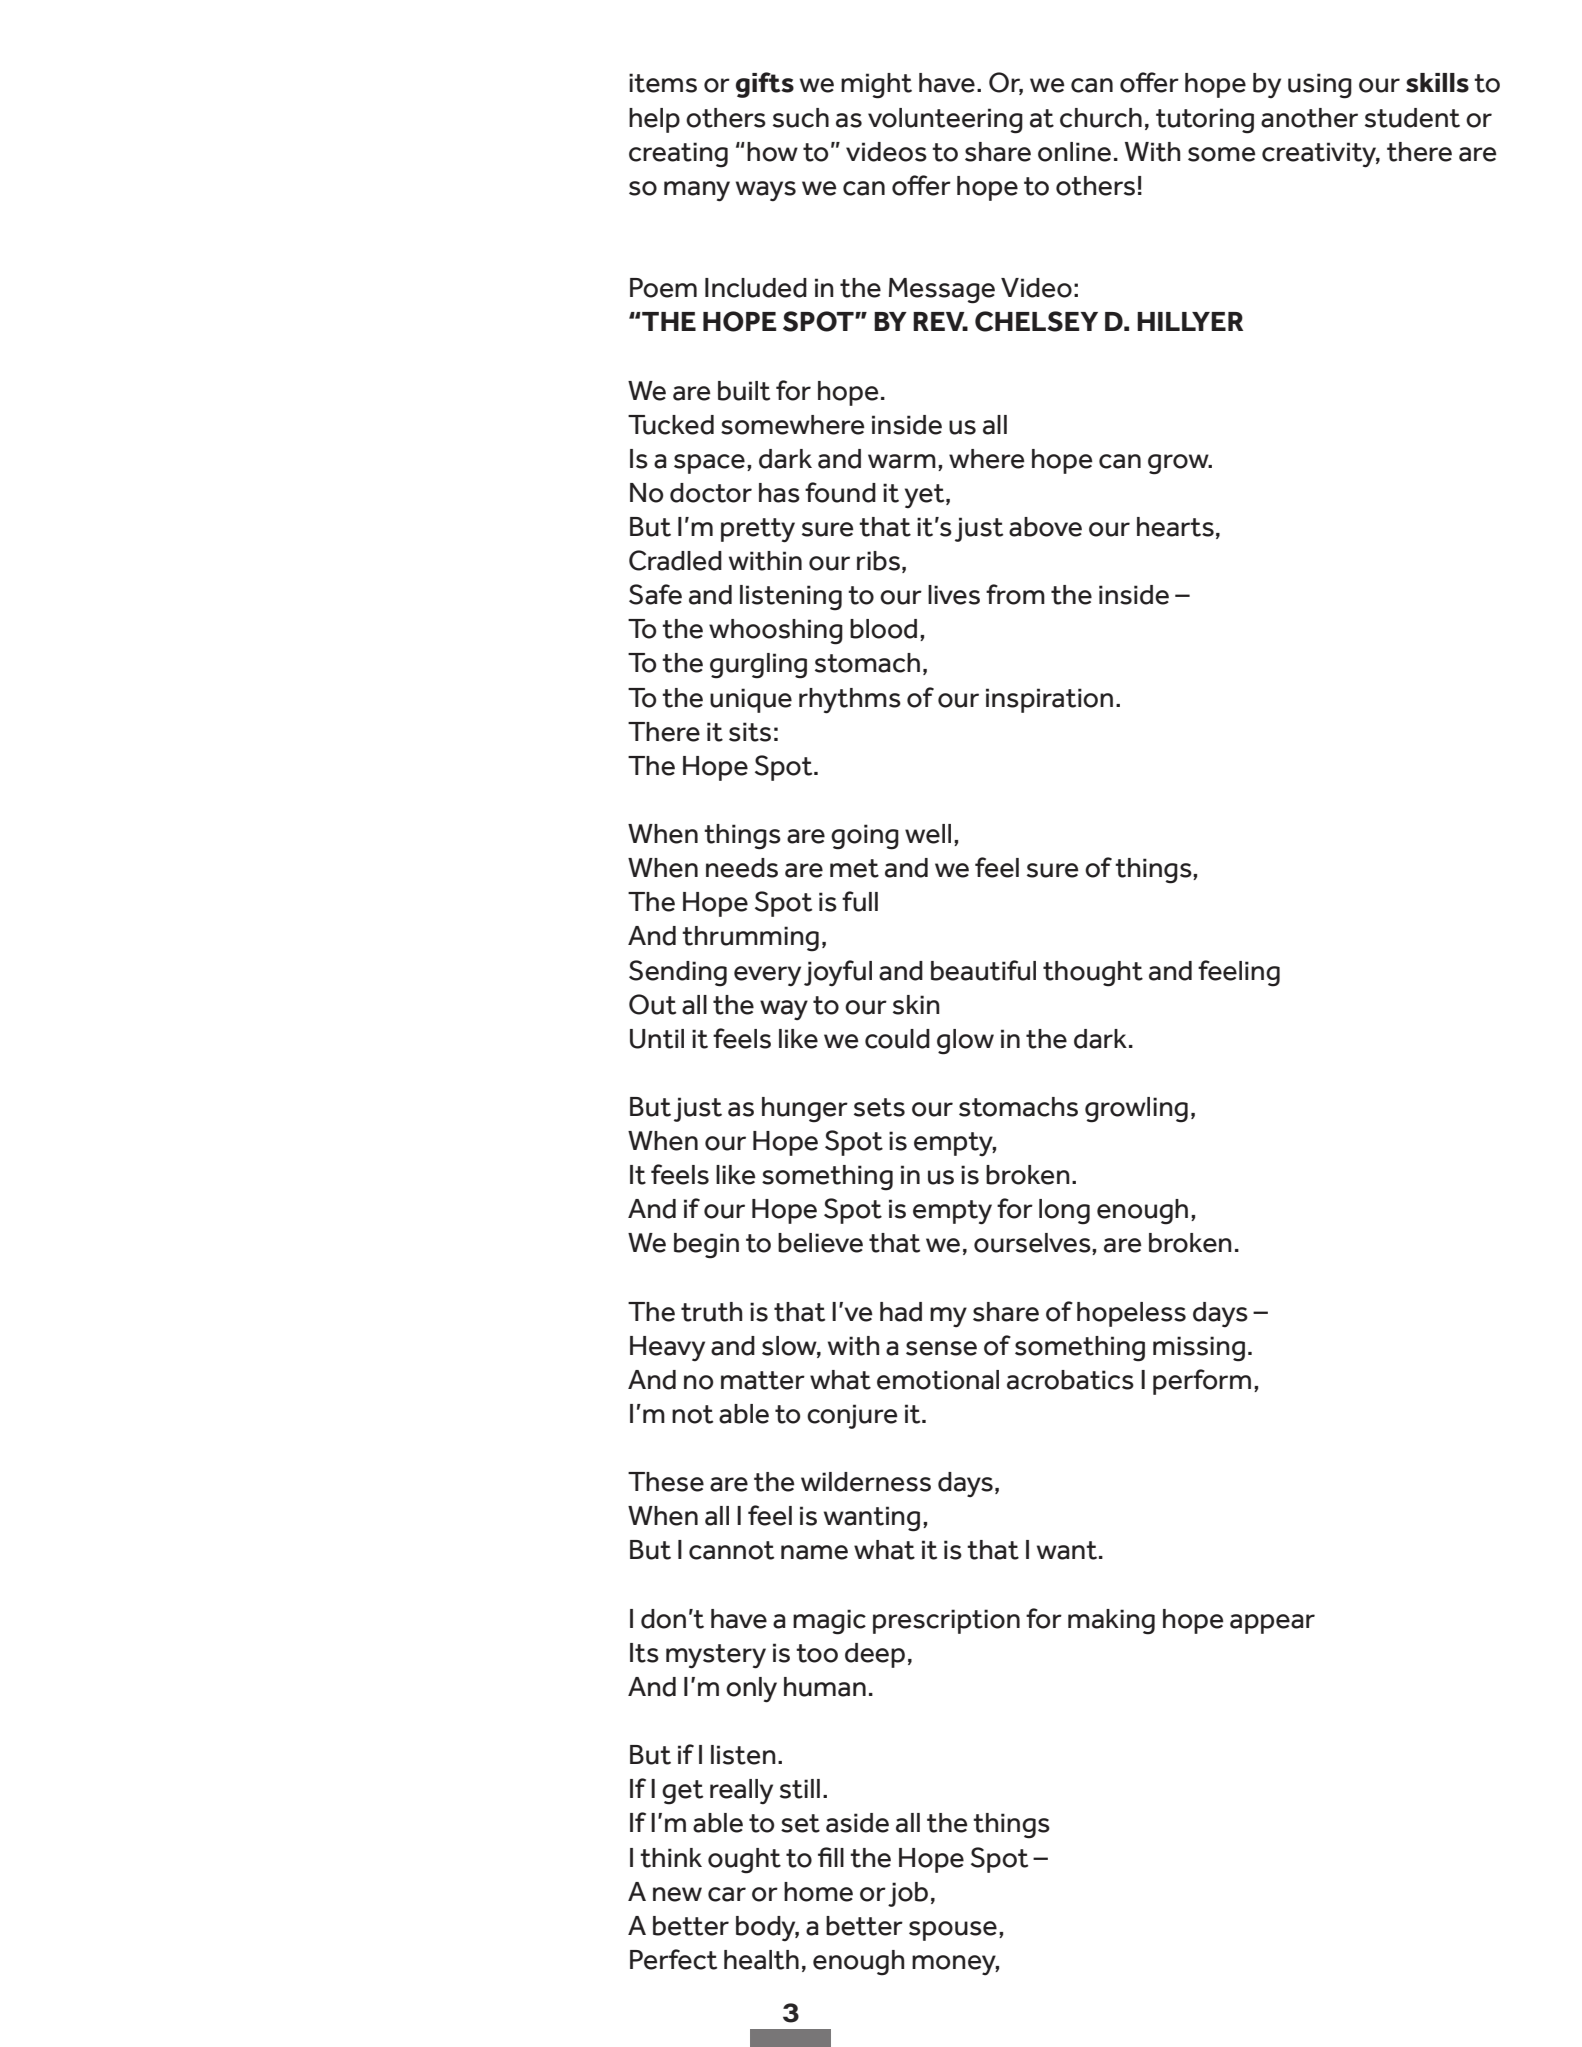 The height and width of the document is (2047, 1582). What do you see at coordinates (953, 1931) in the document?
I see `spouse` at bounding box center [953, 1931].
